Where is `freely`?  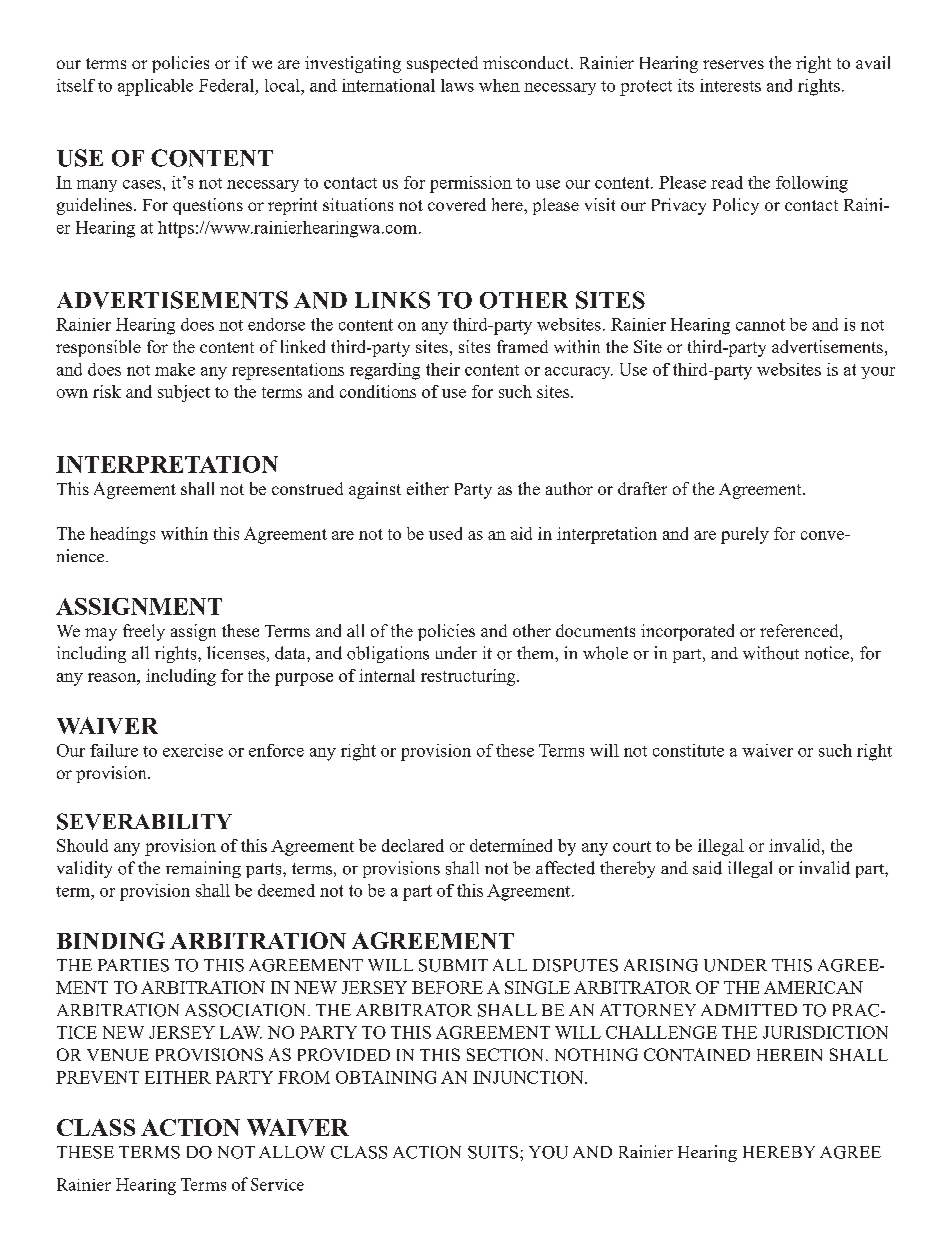 freely is located at coordinates (144, 632).
